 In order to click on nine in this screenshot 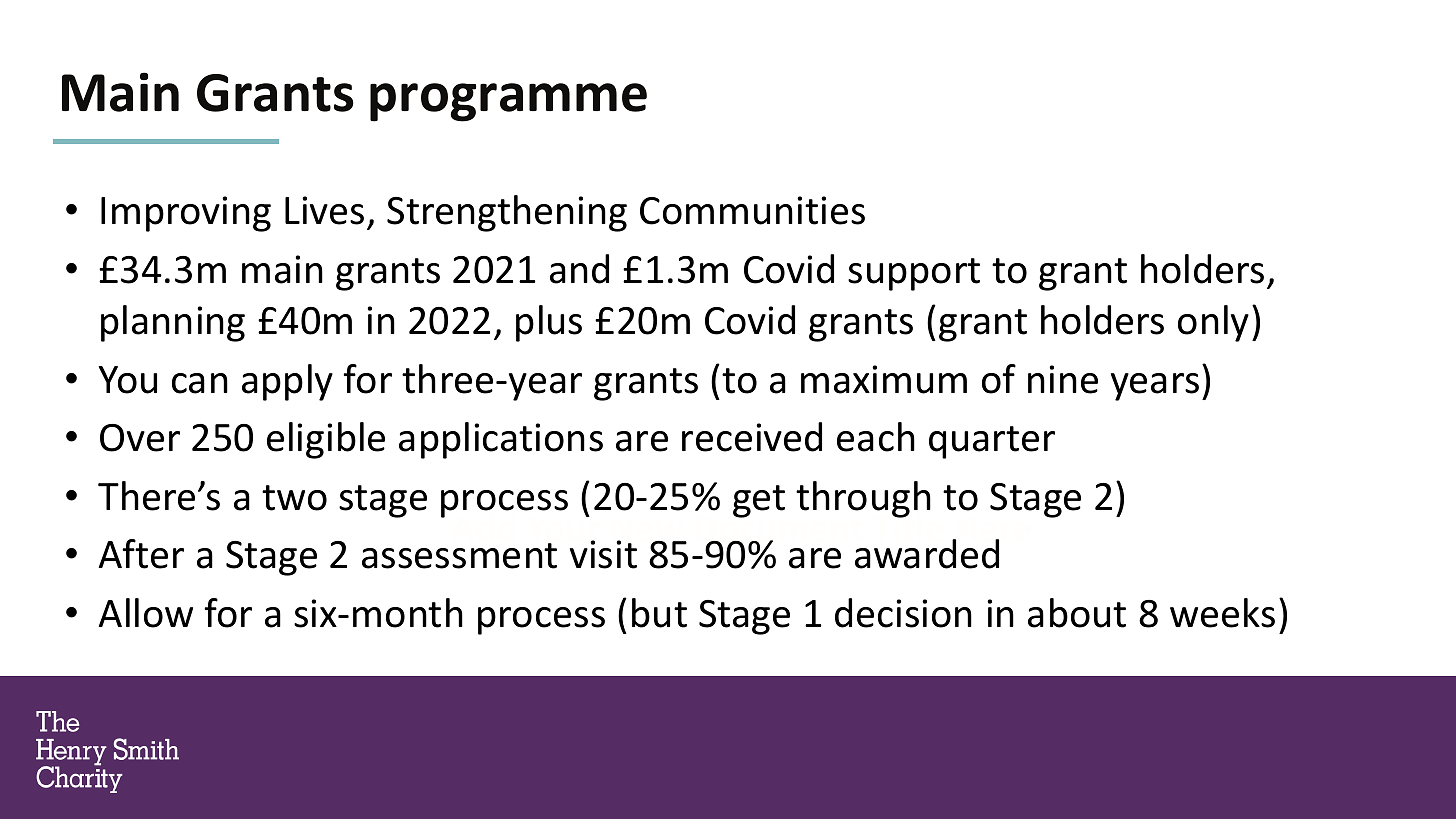, I will do `click(1063, 379)`.
